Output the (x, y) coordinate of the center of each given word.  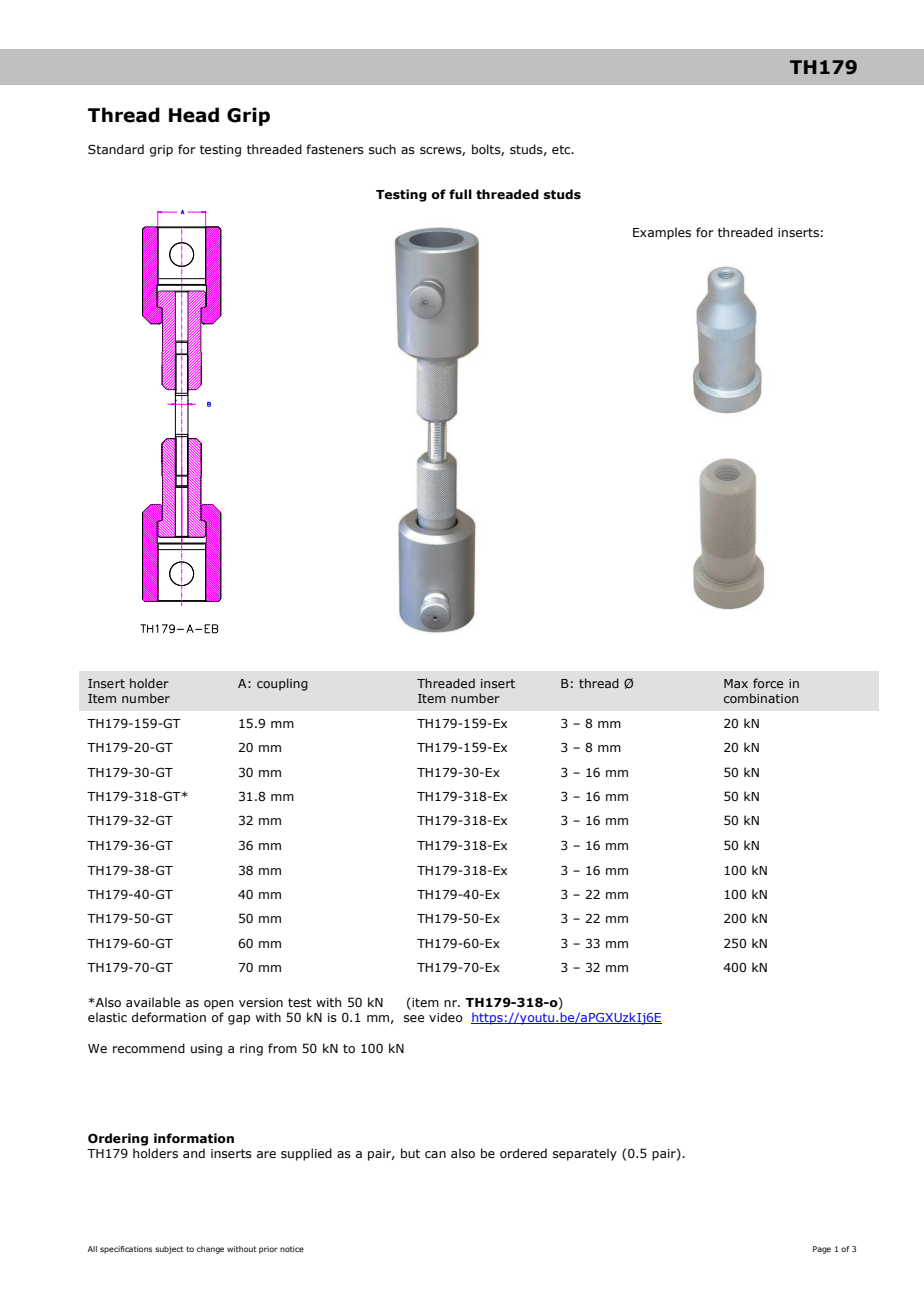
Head (194, 115)
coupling (282, 684)
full (460, 194)
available (153, 1002)
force (768, 683)
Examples (662, 233)
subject (169, 1250)
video (446, 1017)
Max (736, 683)
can (435, 1154)
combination (761, 698)
